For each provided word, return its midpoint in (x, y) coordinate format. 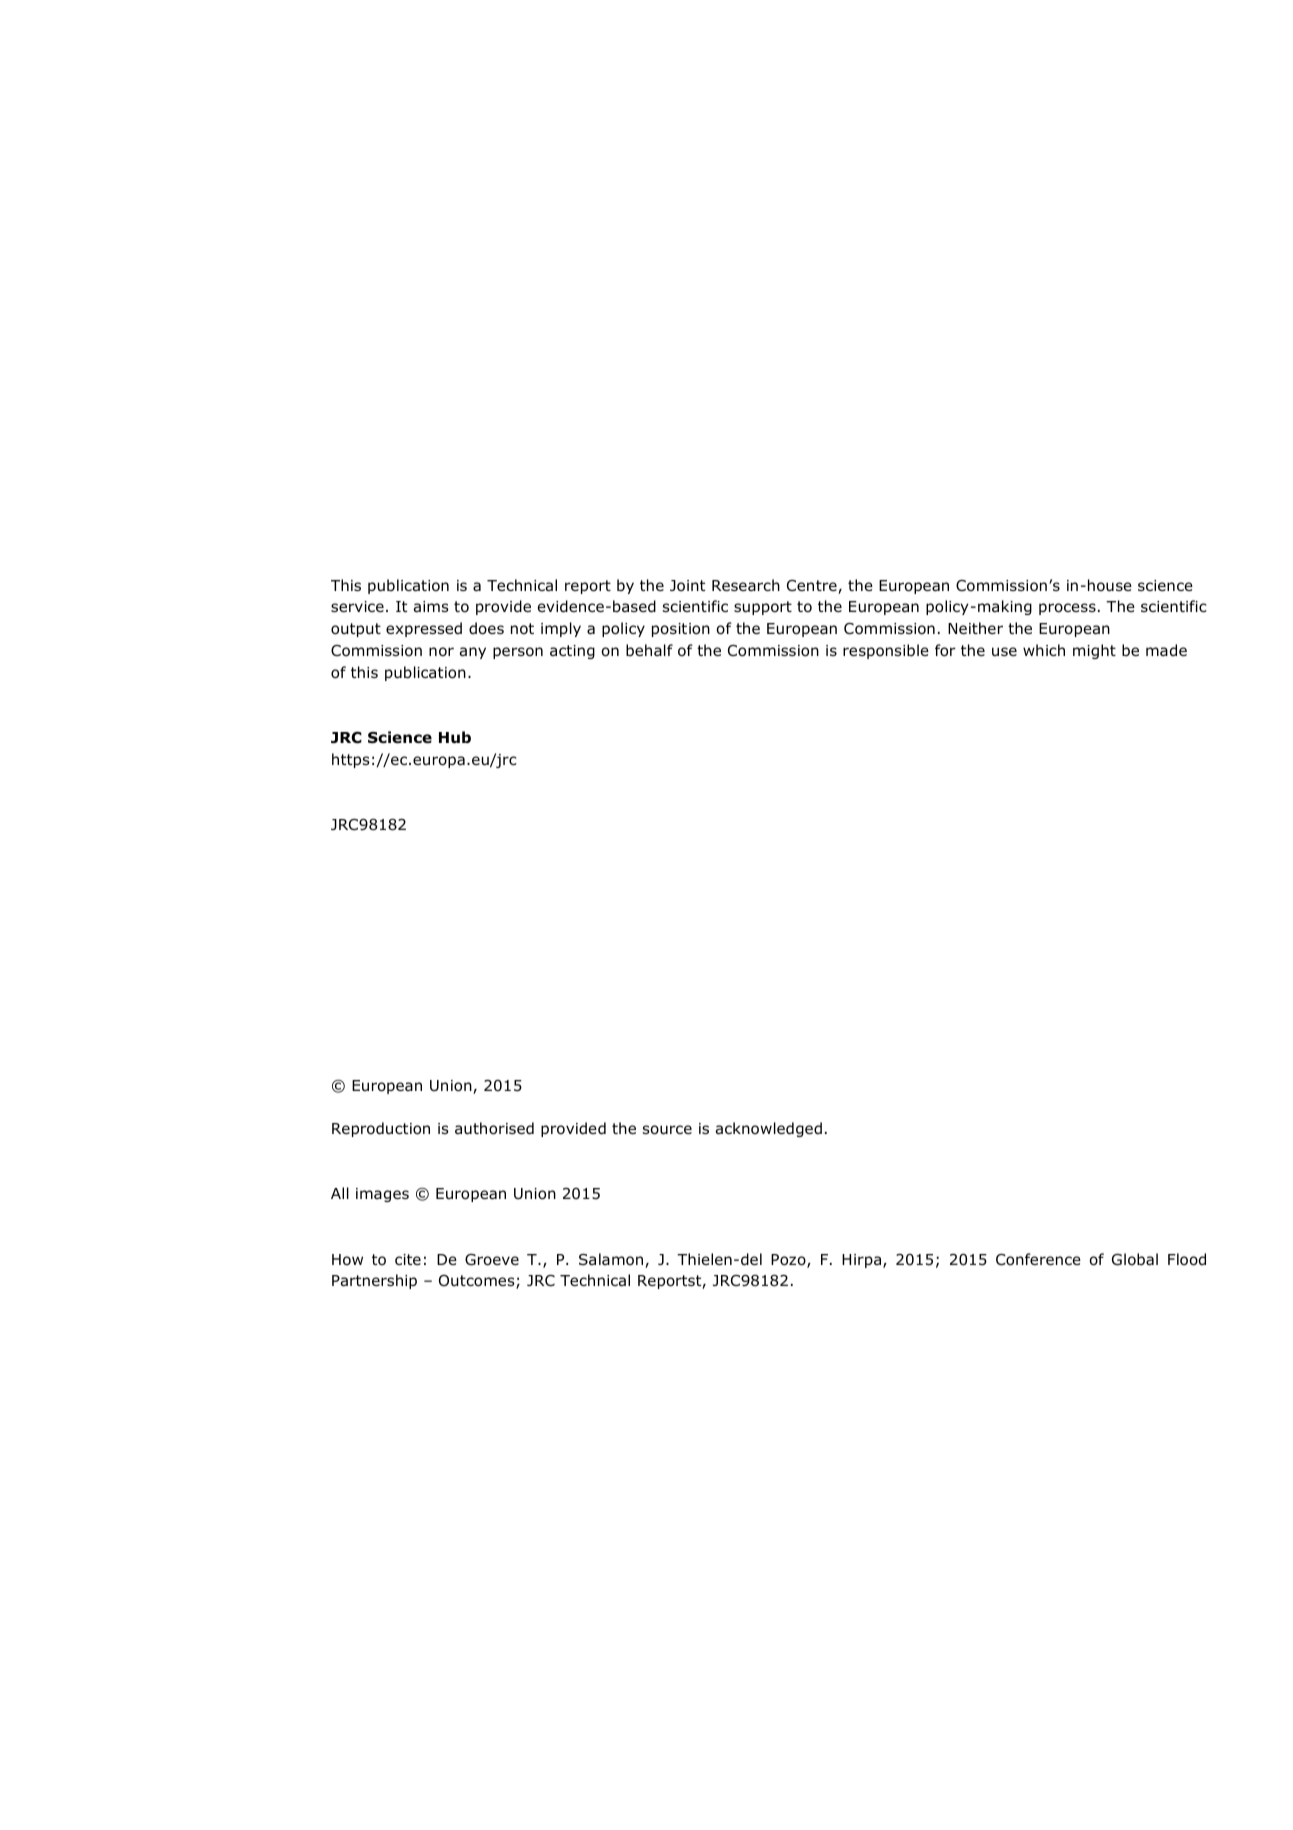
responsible (886, 651)
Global (1135, 1259)
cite (408, 1259)
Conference (1038, 1259)
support (763, 608)
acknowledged (768, 1129)
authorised (494, 1128)
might (1094, 651)
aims (431, 607)
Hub (455, 737)
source (667, 1130)
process (1067, 609)
